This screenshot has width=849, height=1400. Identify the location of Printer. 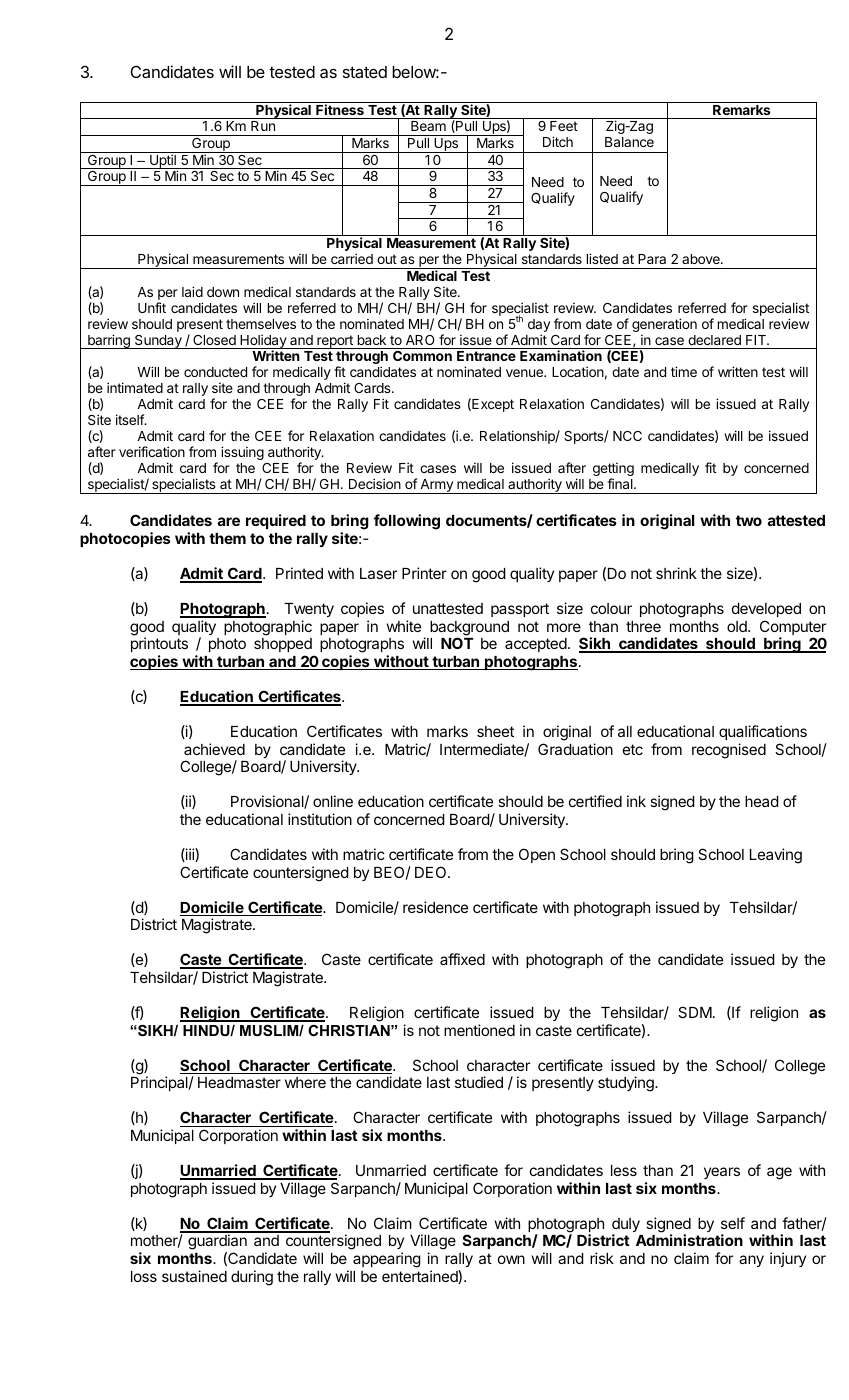
(424, 573).
